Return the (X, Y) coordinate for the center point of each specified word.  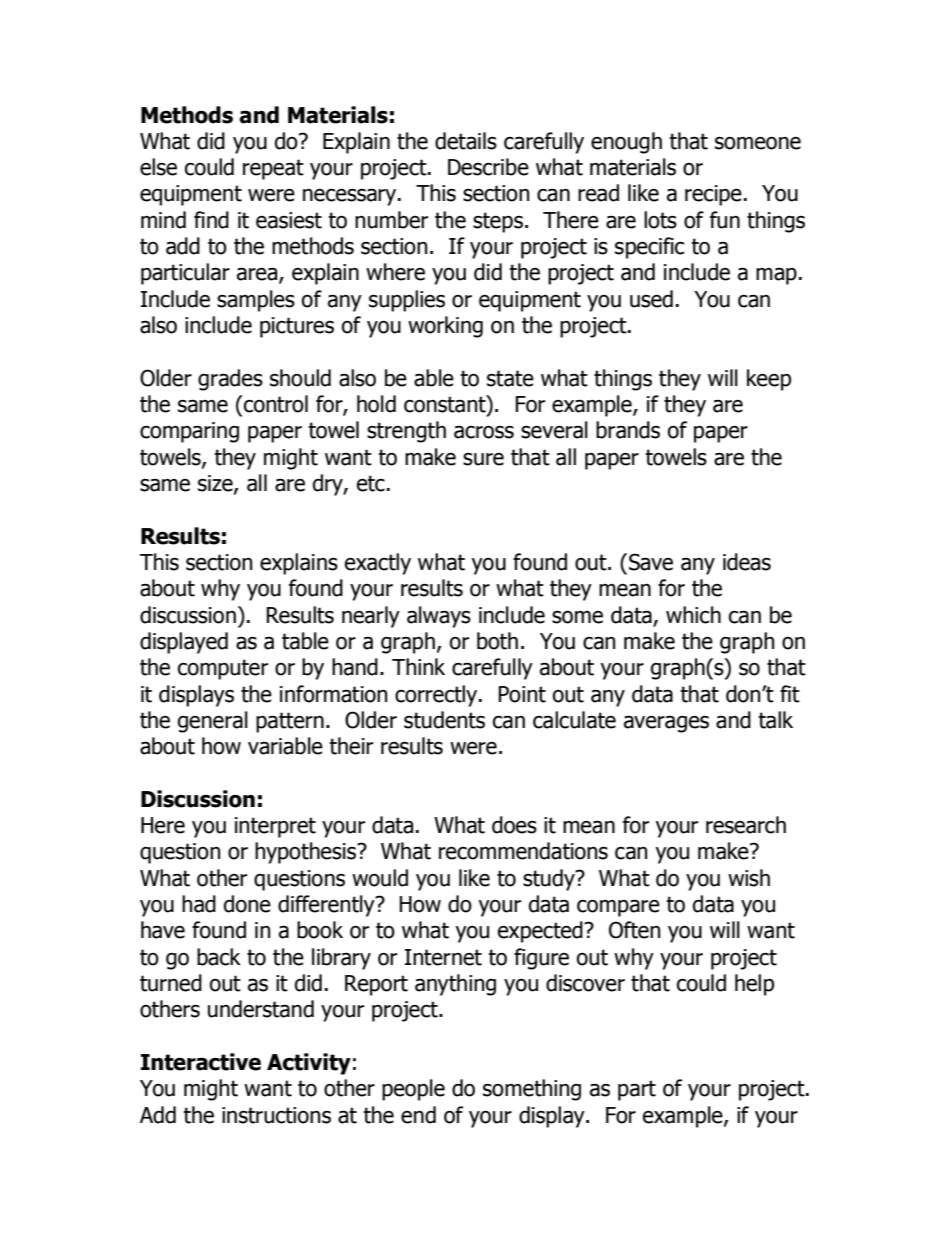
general (213, 722)
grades (230, 380)
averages (666, 724)
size (216, 484)
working (445, 327)
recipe (713, 195)
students (444, 720)
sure (483, 459)
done (247, 904)
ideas (747, 562)
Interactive (201, 1062)
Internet (443, 957)
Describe (488, 167)
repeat (273, 169)
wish (749, 878)
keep (769, 380)
